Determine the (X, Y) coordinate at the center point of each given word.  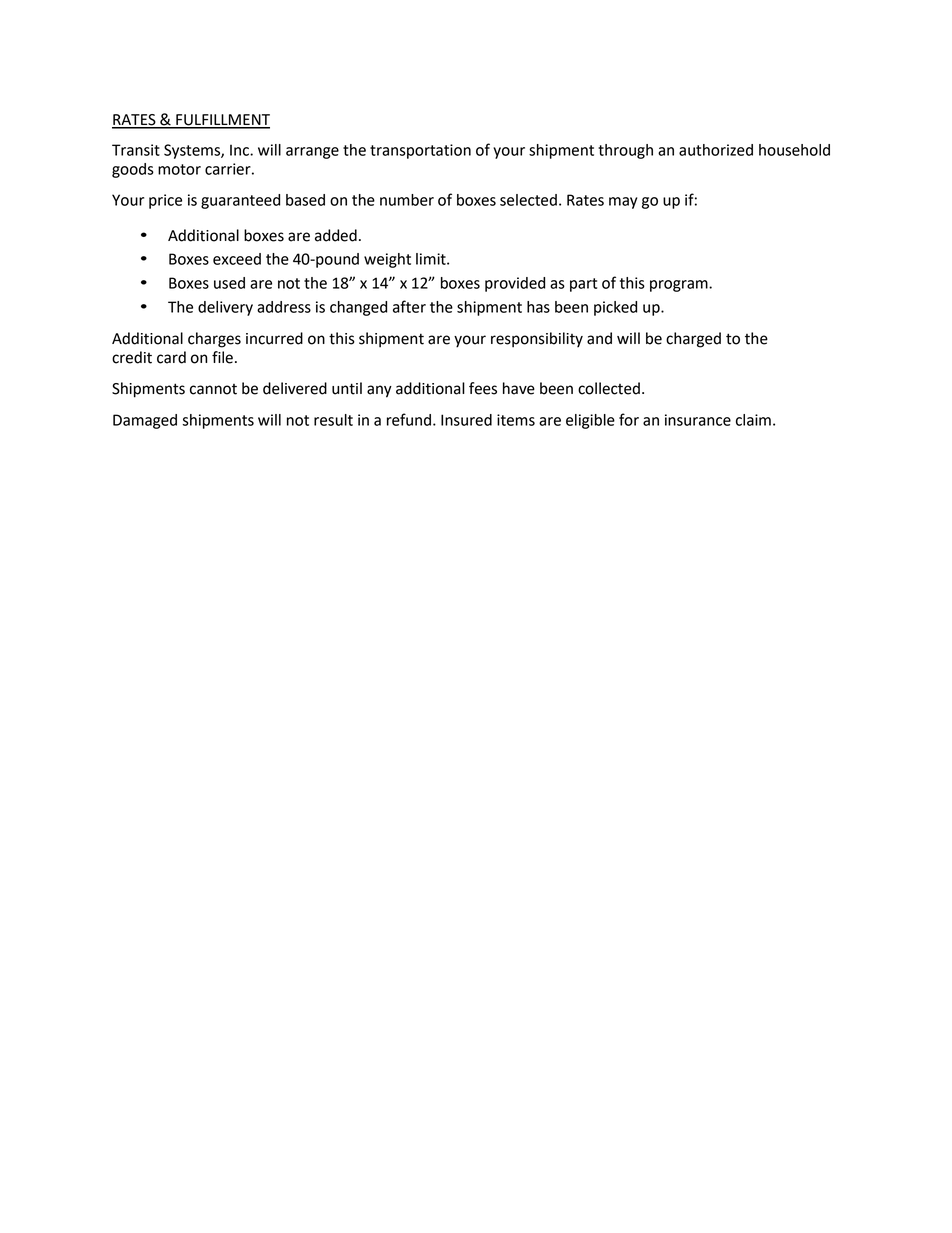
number (407, 200)
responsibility (537, 340)
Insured (466, 420)
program (680, 286)
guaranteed (240, 201)
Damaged (145, 421)
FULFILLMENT (222, 121)
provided (515, 284)
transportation (420, 151)
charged (693, 340)
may (623, 203)
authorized (716, 150)
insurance (698, 420)
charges (214, 340)
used (229, 283)
